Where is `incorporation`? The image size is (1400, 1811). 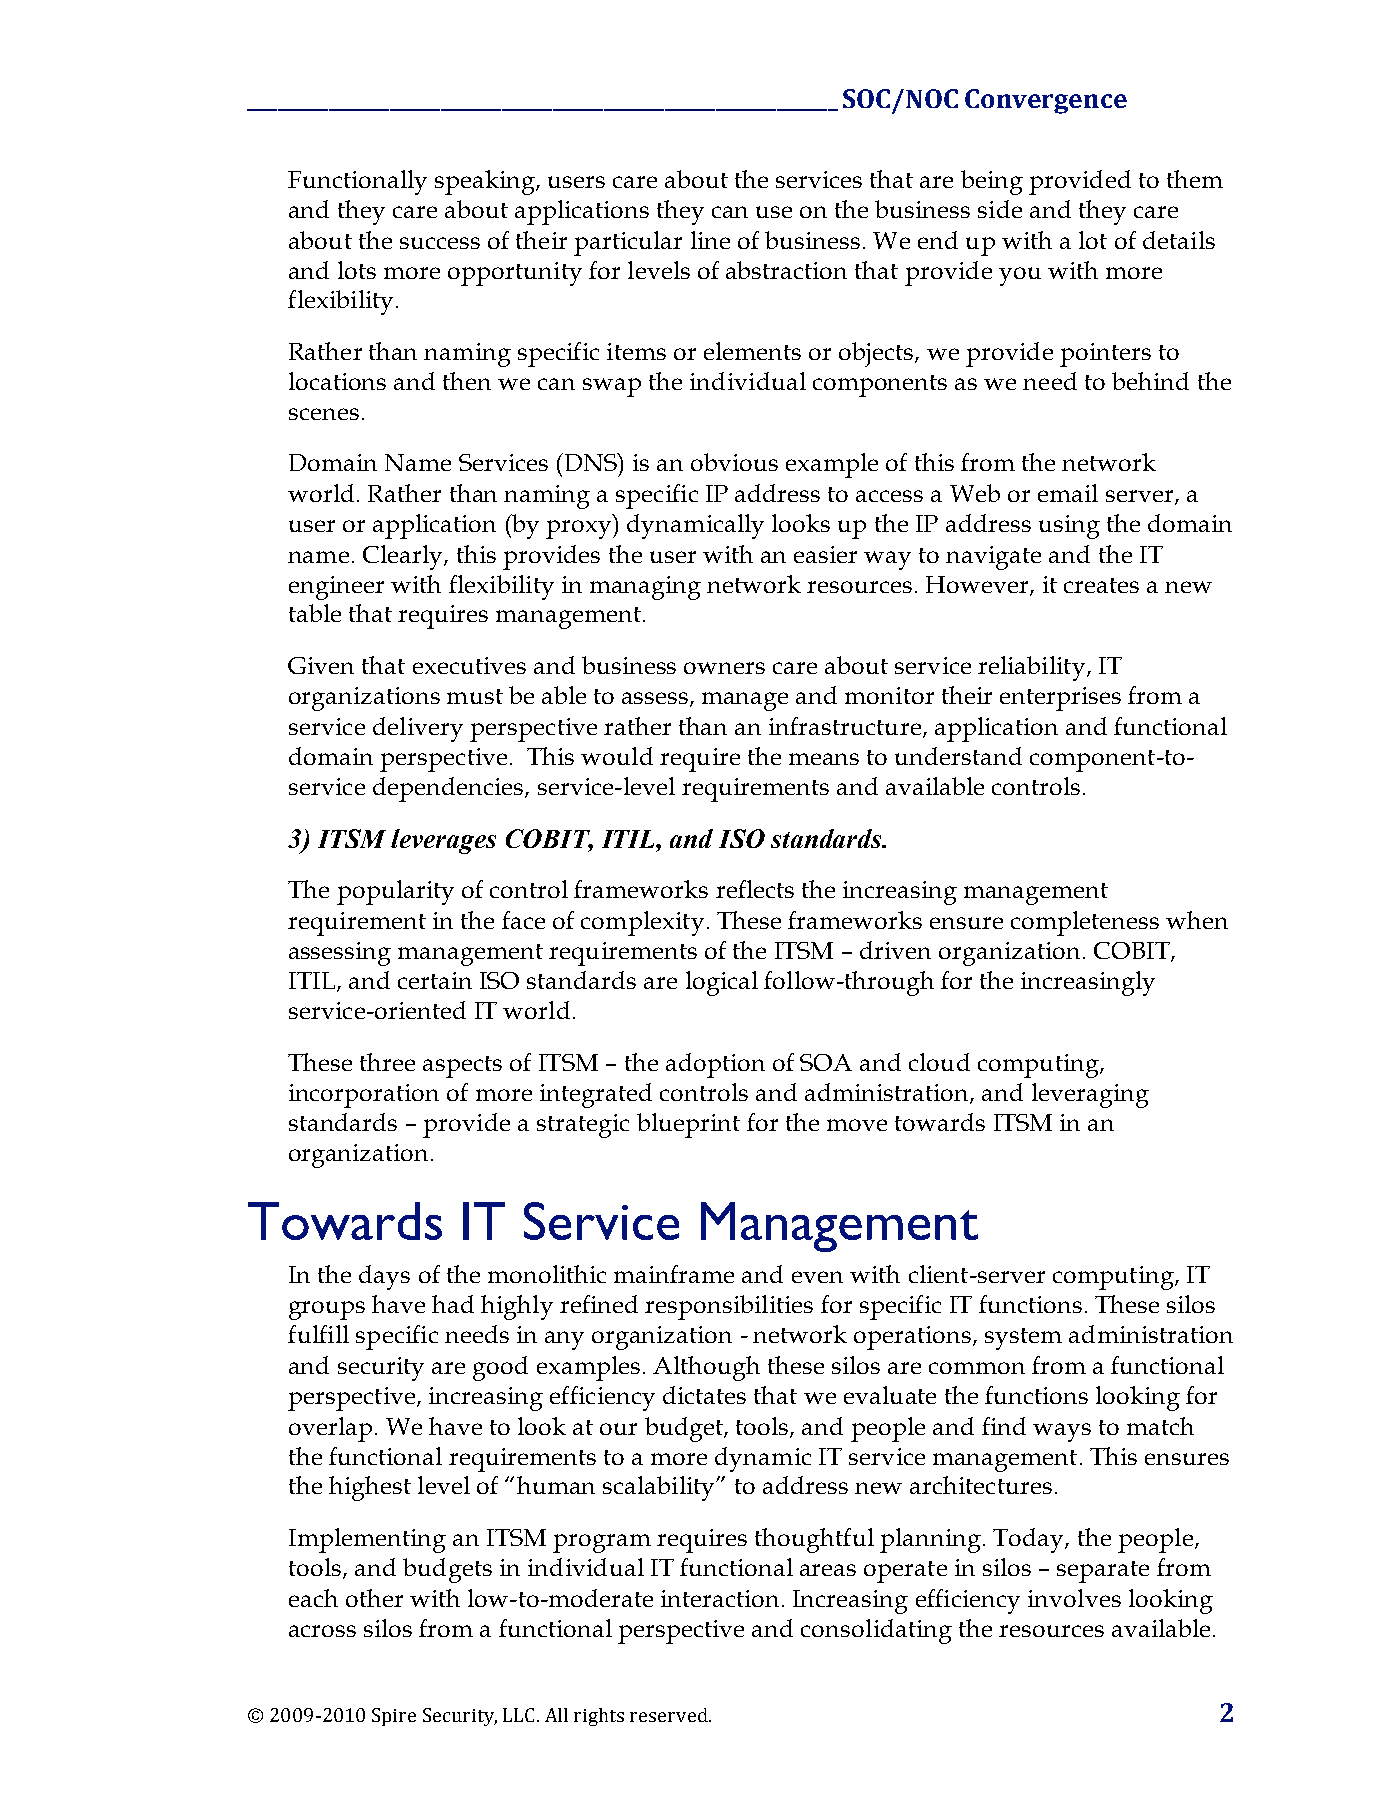
incorporation is located at coordinates (364, 1096).
